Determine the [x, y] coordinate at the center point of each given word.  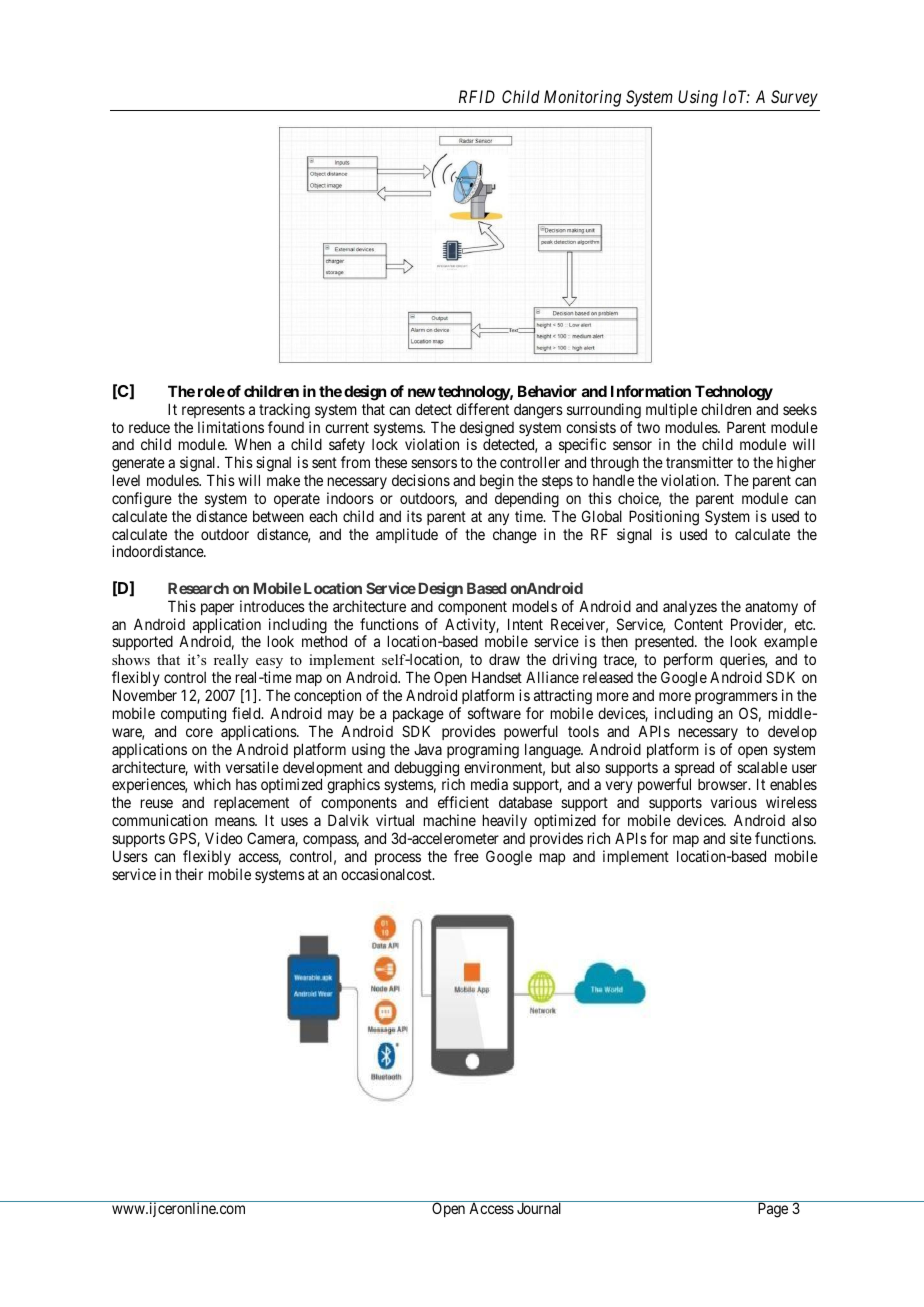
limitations [231, 427]
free [466, 856]
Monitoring [582, 98]
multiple [671, 410]
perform [689, 662]
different [482, 409]
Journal [539, 1208]
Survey [794, 98]
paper [217, 609]
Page [773, 1210]
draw [504, 659]
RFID [477, 96]
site [741, 838]
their [189, 874]
